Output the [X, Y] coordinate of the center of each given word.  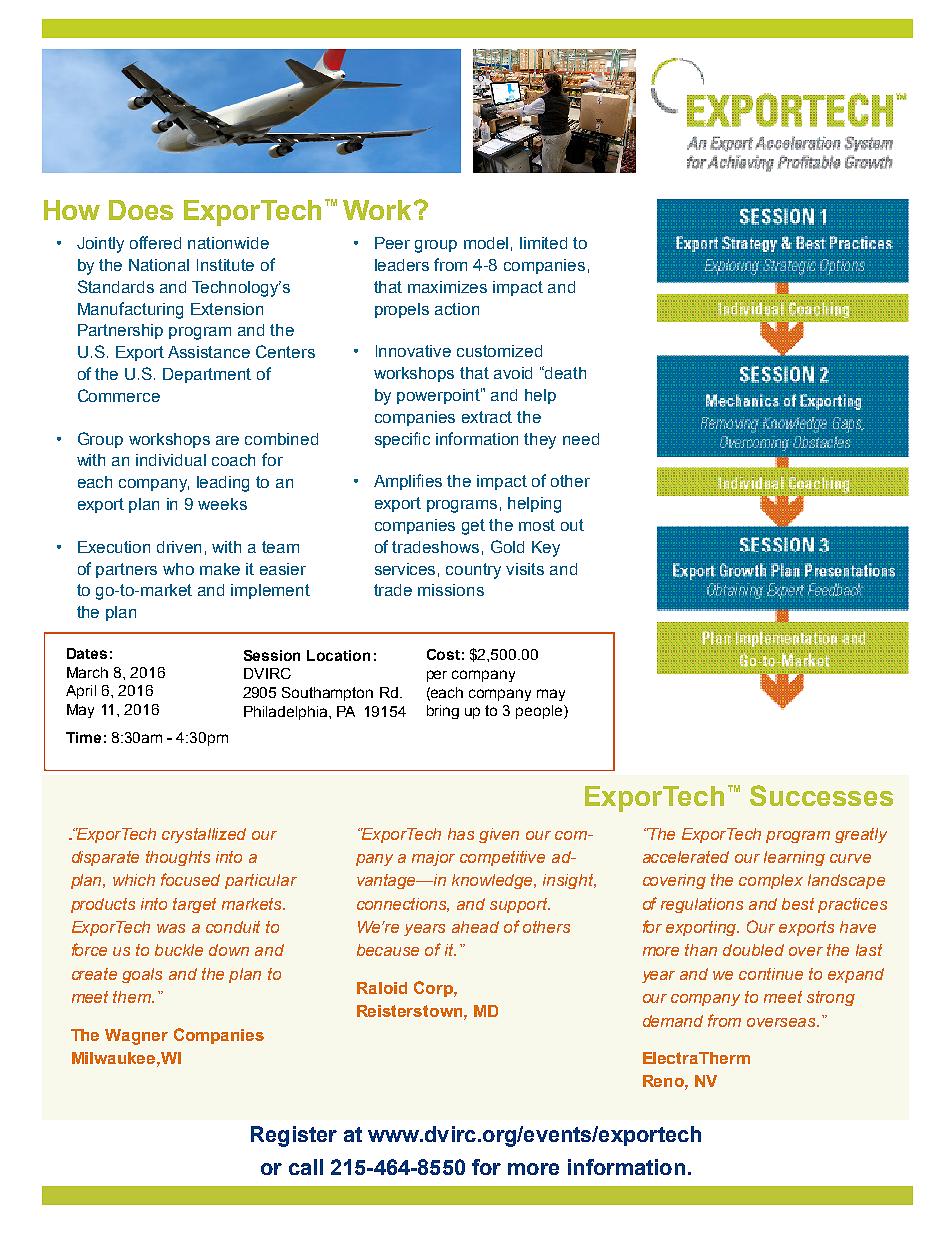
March [87, 672]
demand [673, 1021]
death [565, 373]
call [306, 1167]
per [437, 676]
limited [543, 243]
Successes [821, 795]
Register [294, 1136]
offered [155, 242]
